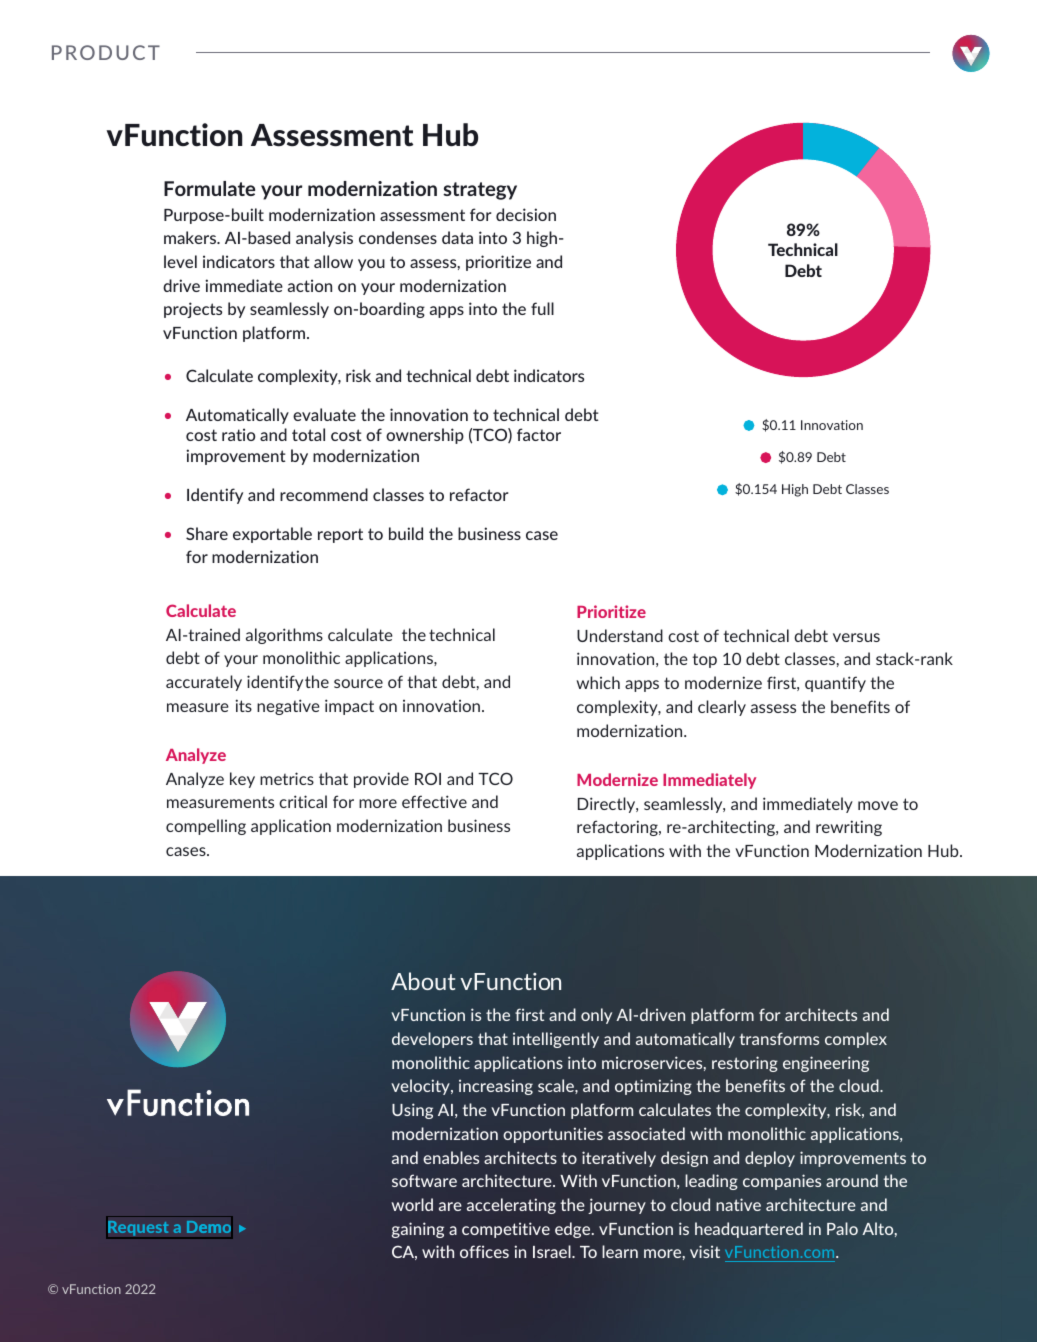  I want to click on accelerating, so click(511, 1206).
